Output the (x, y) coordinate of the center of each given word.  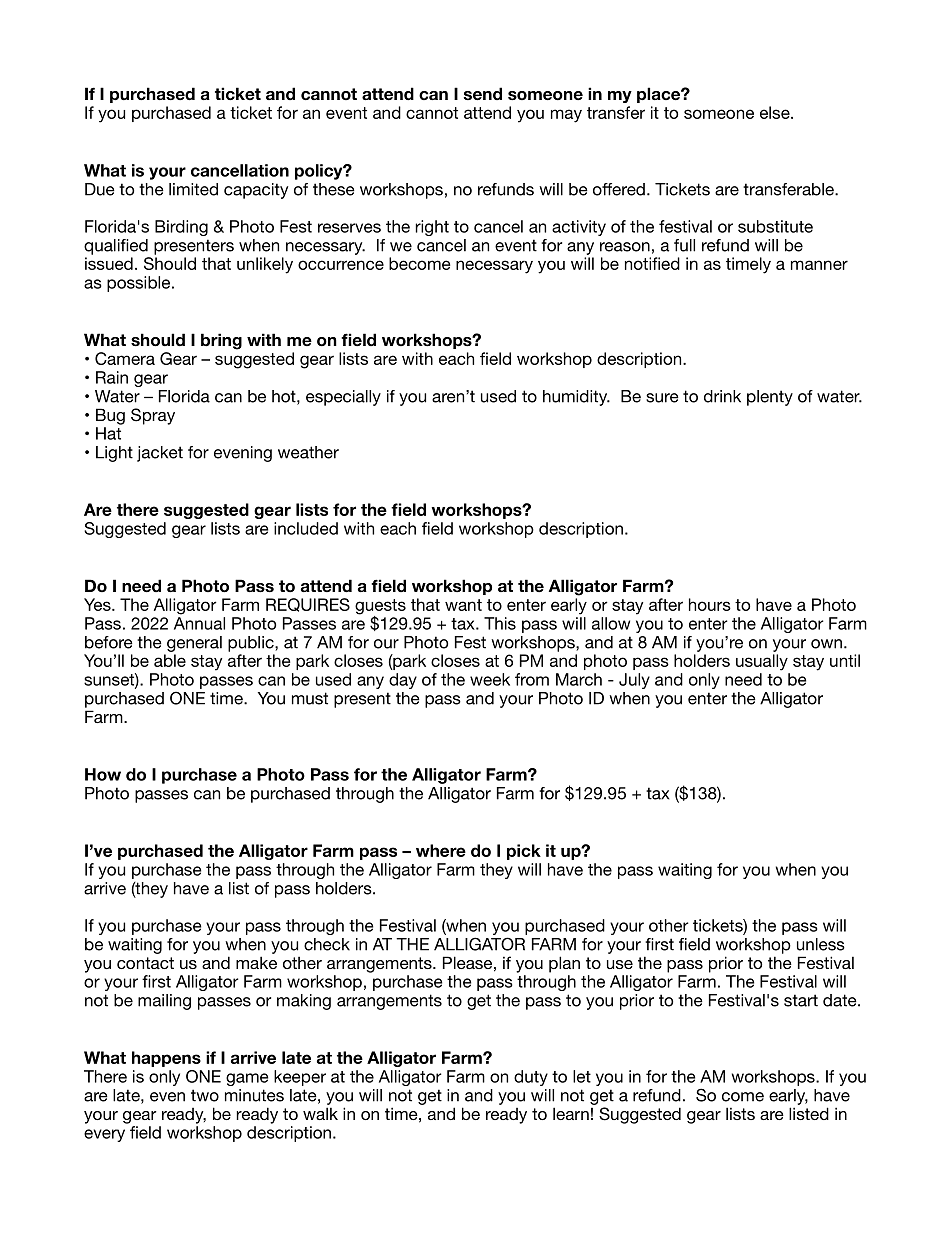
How (103, 774)
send (483, 94)
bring (221, 341)
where (441, 850)
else (776, 112)
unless (821, 944)
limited (193, 189)
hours (710, 604)
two (205, 1095)
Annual (199, 623)
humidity (576, 398)
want (463, 605)
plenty (770, 398)
